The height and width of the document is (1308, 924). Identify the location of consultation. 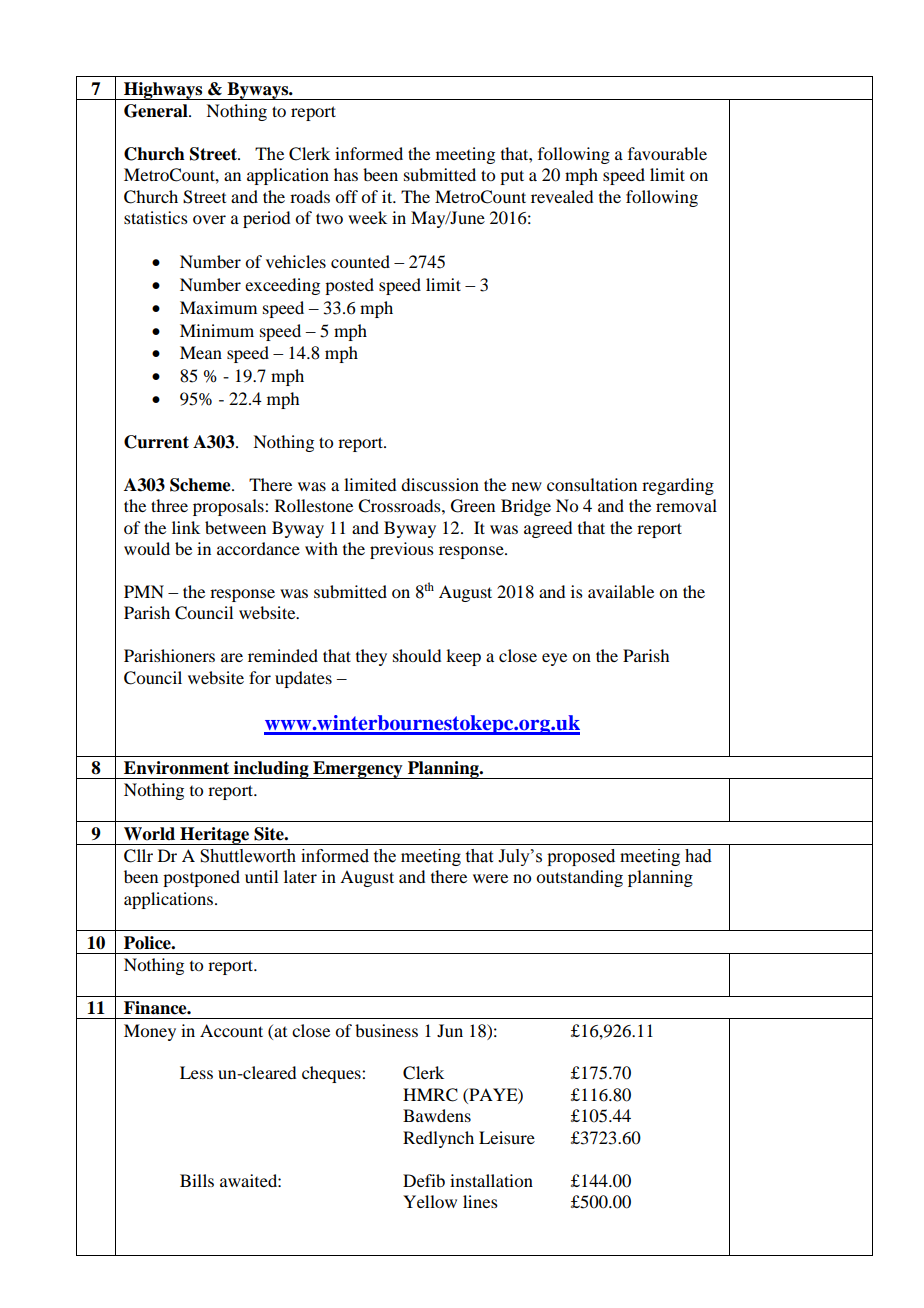
(592, 484).
